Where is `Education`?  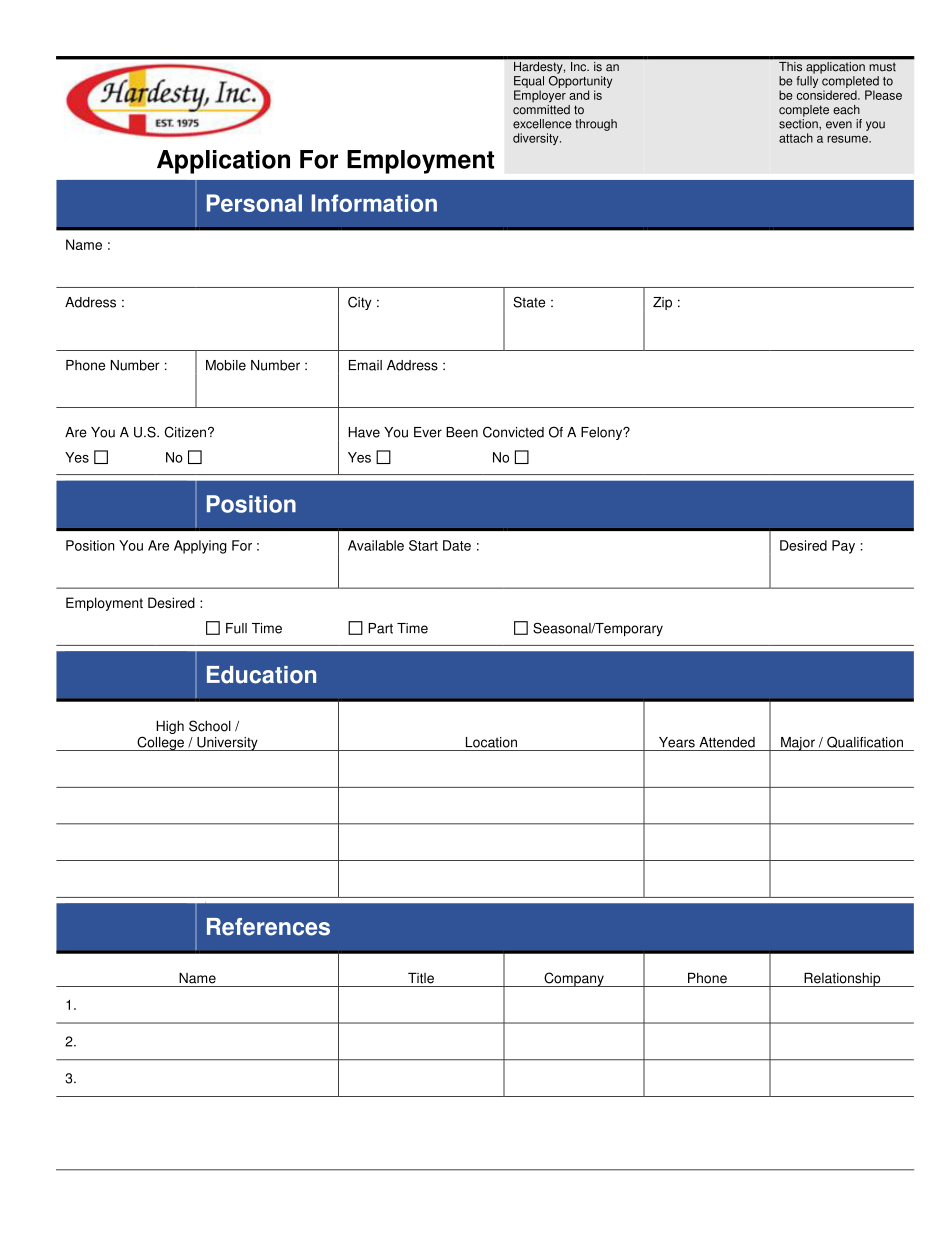
Education is located at coordinates (261, 675).
